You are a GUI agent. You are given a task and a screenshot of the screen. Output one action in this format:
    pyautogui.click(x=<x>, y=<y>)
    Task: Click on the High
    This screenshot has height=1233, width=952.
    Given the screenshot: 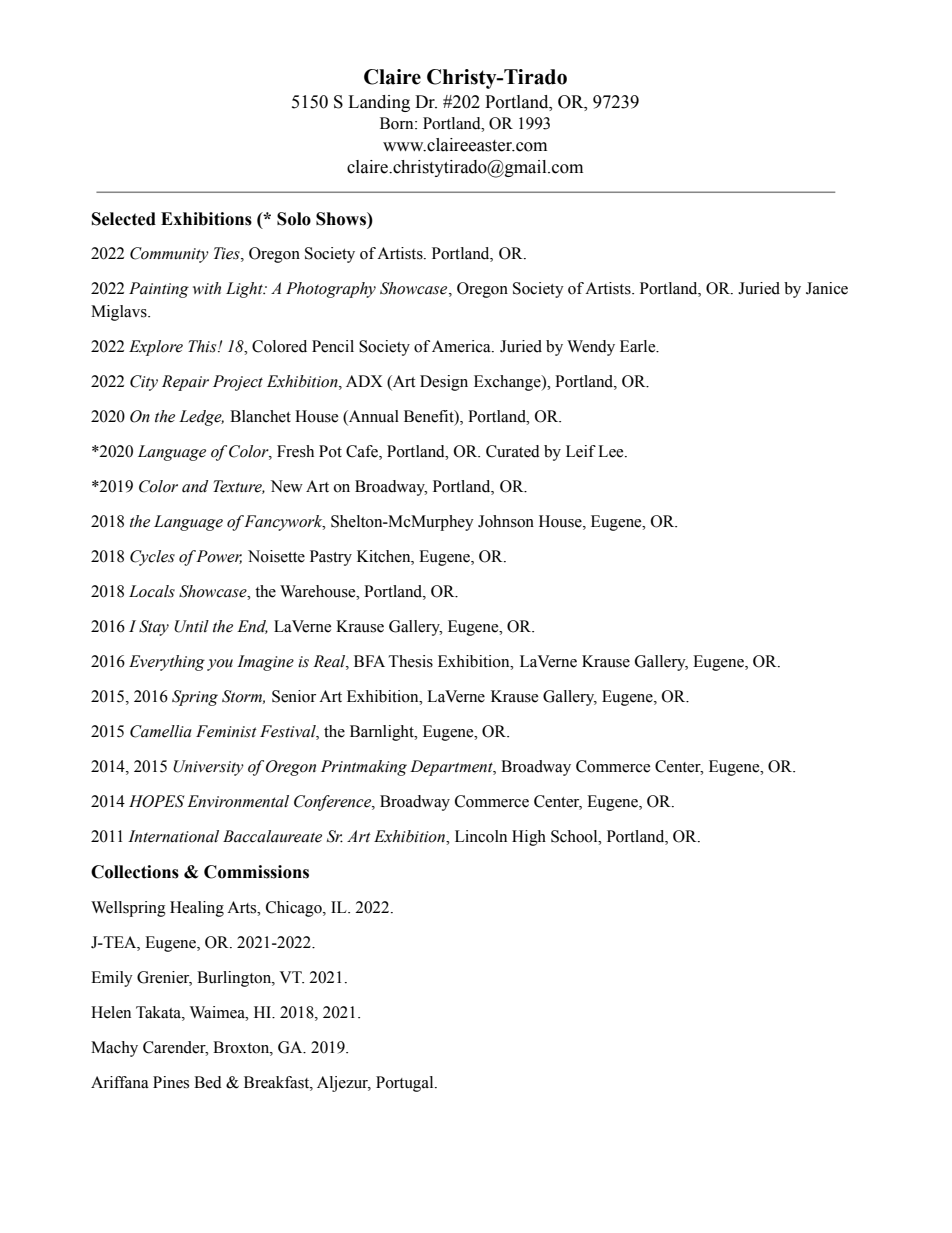 What is the action you would take?
    pyautogui.click(x=529, y=838)
